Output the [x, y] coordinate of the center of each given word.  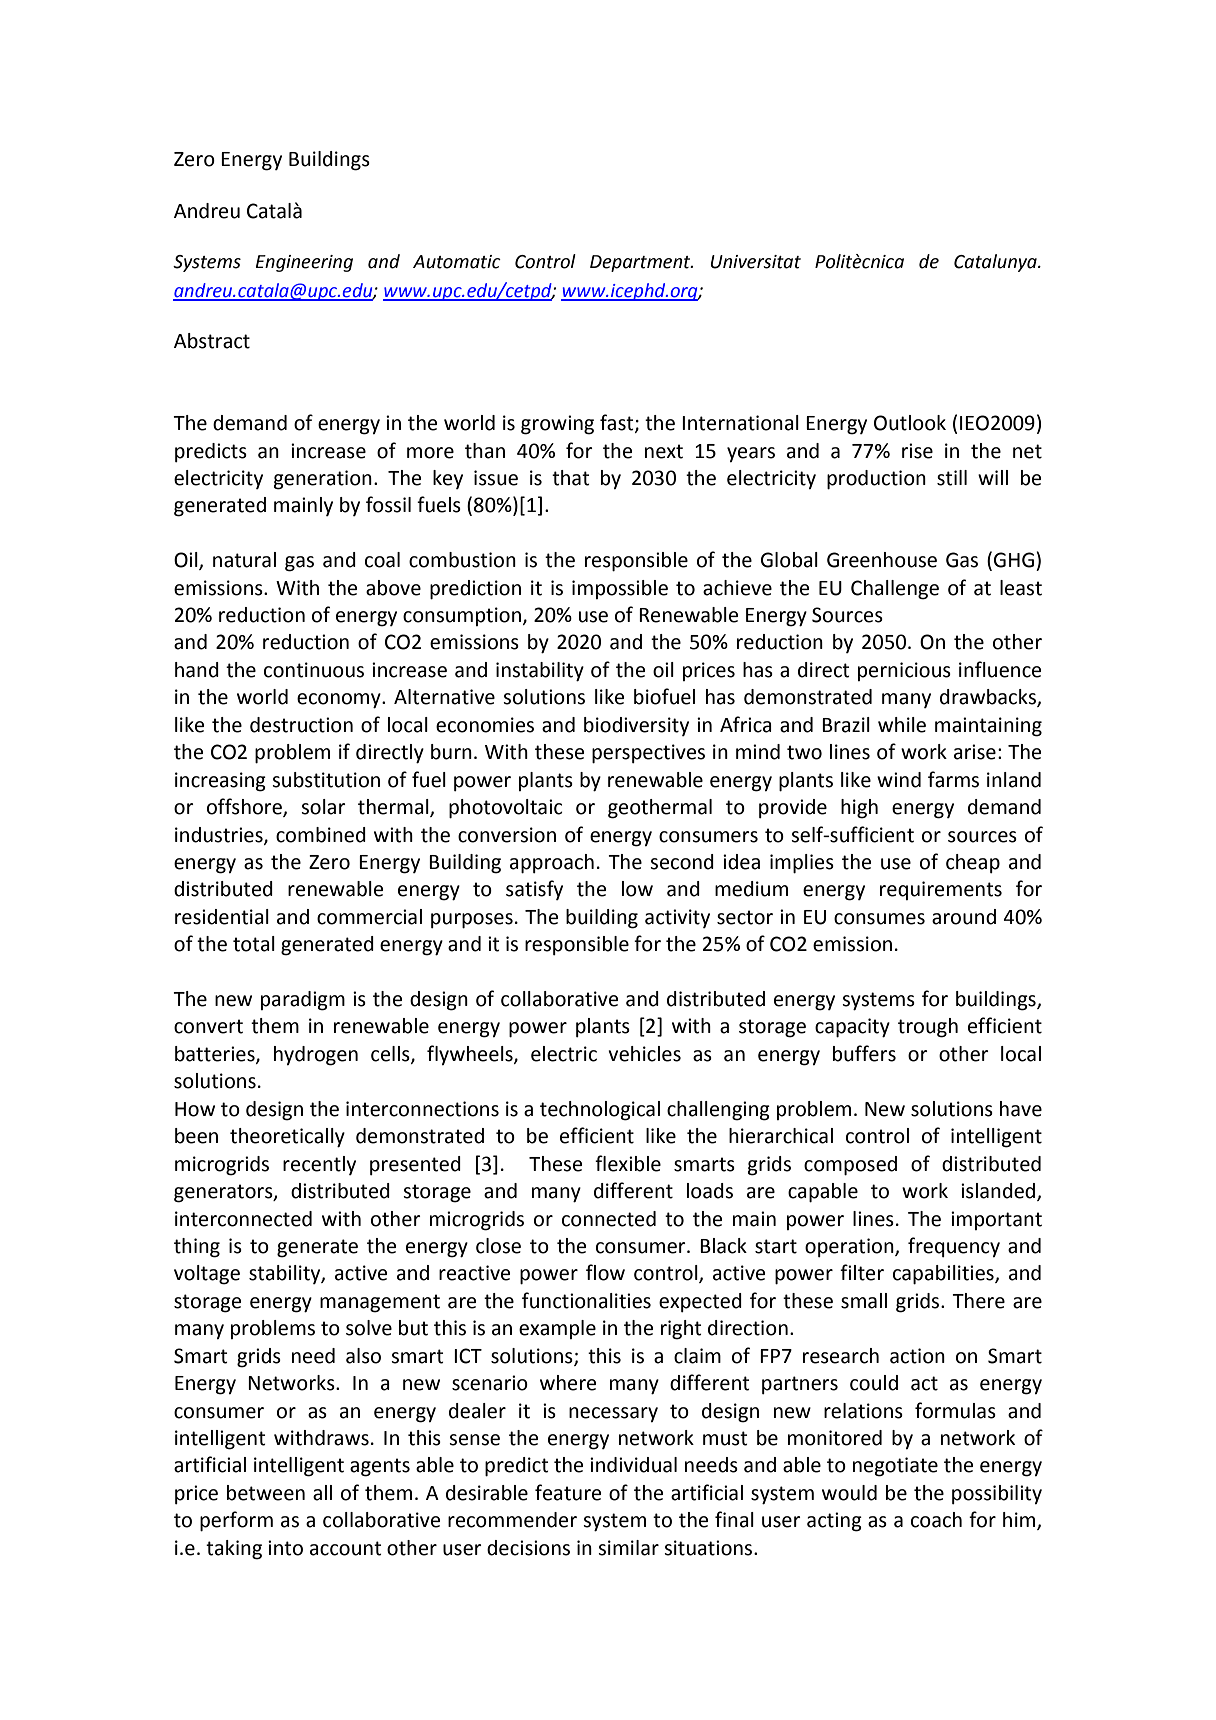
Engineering [304, 263]
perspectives [648, 754]
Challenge [895, 590]
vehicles [644, 1054]
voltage [207, 1275]
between [266, 1493]
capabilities [944, 1275]
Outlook [910, 423]
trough [928, 1028]
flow [605, 1272]
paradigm [303, 1001]
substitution [326, 780]
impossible [620, 589]
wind [899, 780]
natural [244, 560]
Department [641, 263]
